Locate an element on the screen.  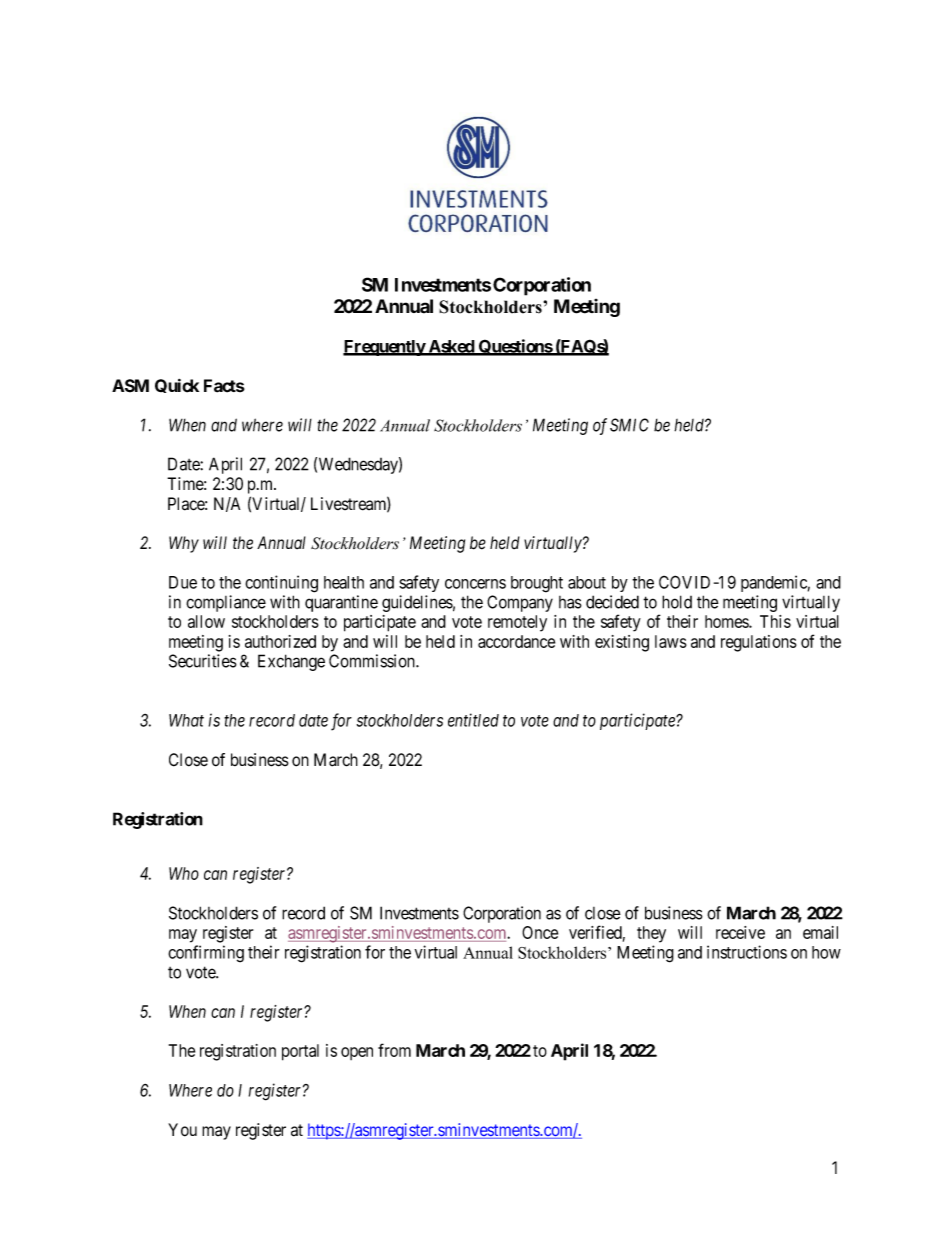
they is located at coordinates (651, 934).
